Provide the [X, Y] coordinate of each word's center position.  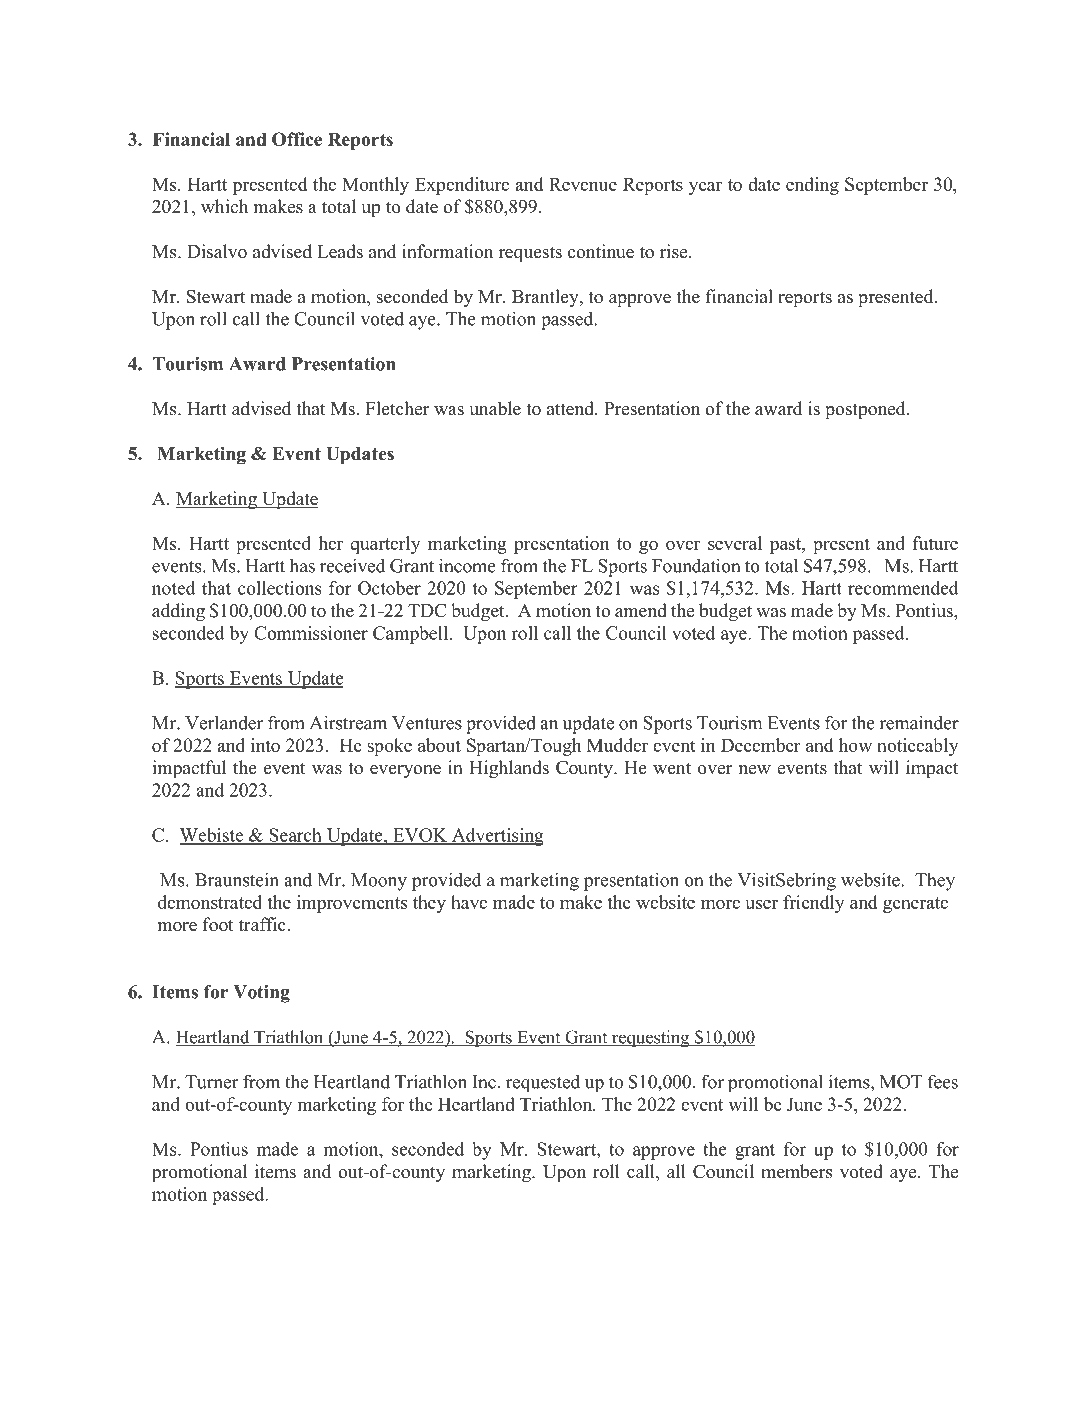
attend [571, 408]
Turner [212, 1082]
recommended [903, 588]
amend [641, 610]
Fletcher [397, 408]
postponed [866, 410]
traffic [263, 924]
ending [812, 186]
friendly [813, 904]
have [469, 902]
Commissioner [311, 633]
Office [297, 139]
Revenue [583, 184]
